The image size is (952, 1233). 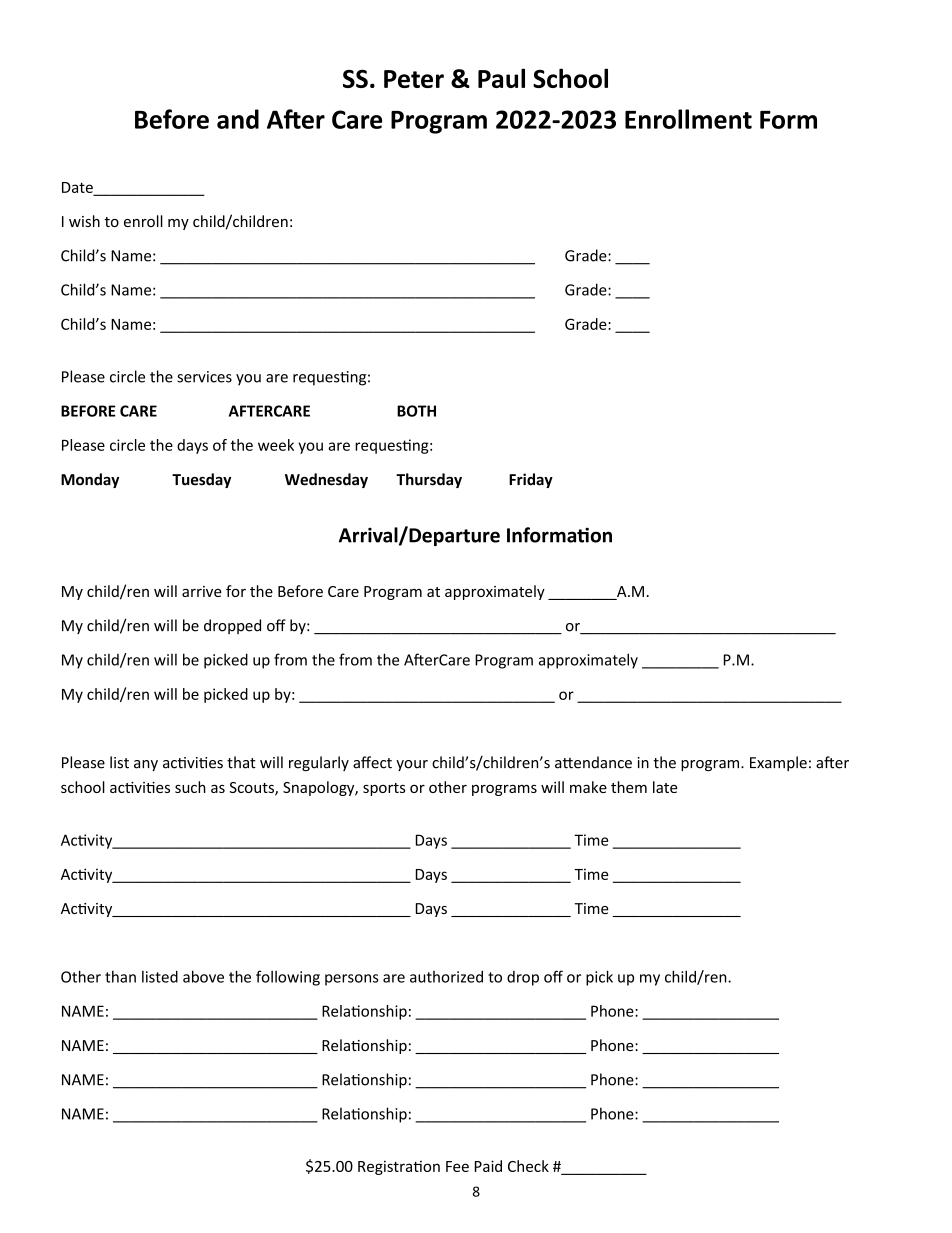 What do you see at coordinates (204, 377) in the screenshot?
I see `services` at bounding box center [204, 377].
